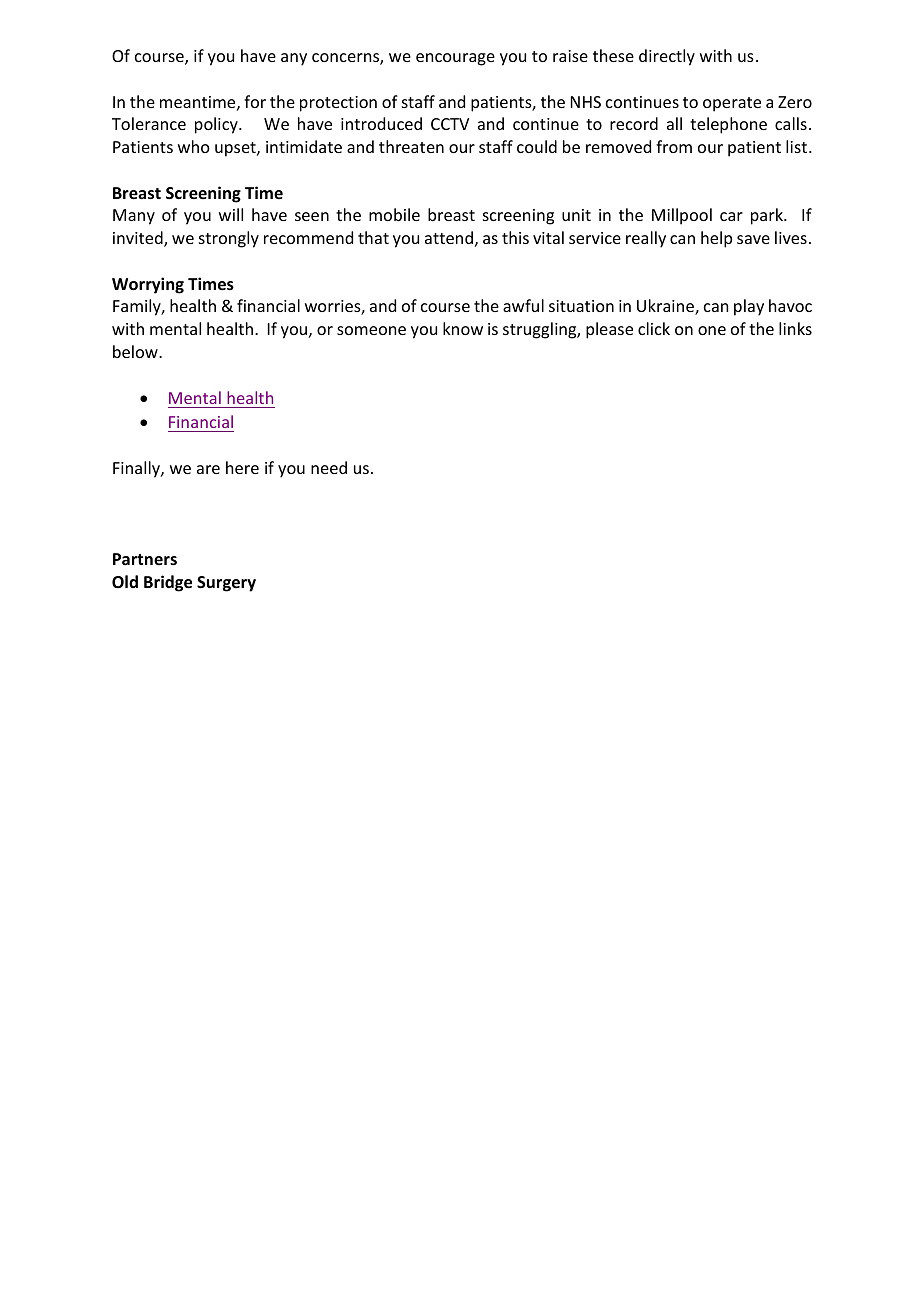 Image resolution: width=924 pixels, height=1308 pixels. I want to click on directly, so click(667, 57).
